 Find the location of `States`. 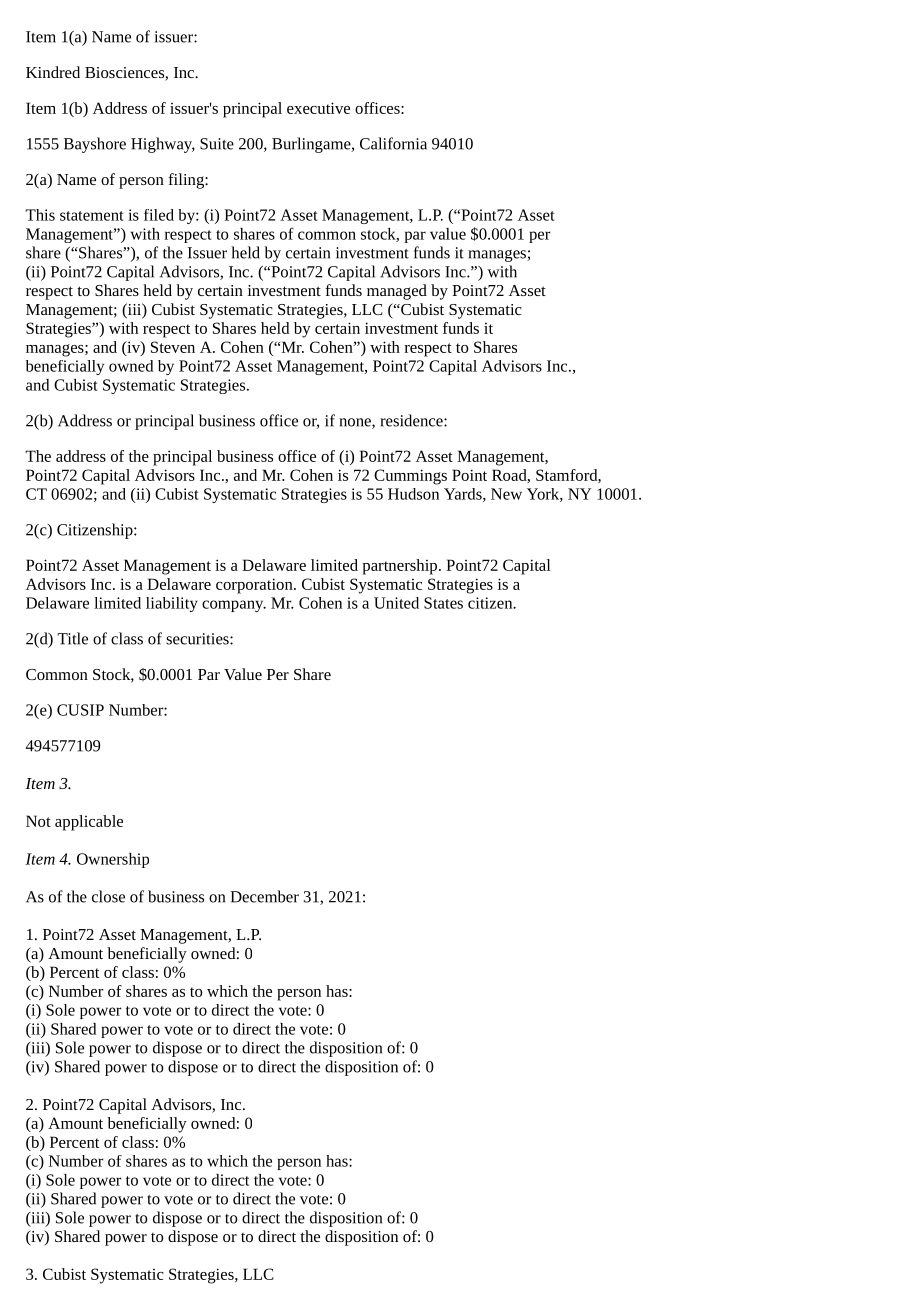

States is located at coordinates (443, 603).
